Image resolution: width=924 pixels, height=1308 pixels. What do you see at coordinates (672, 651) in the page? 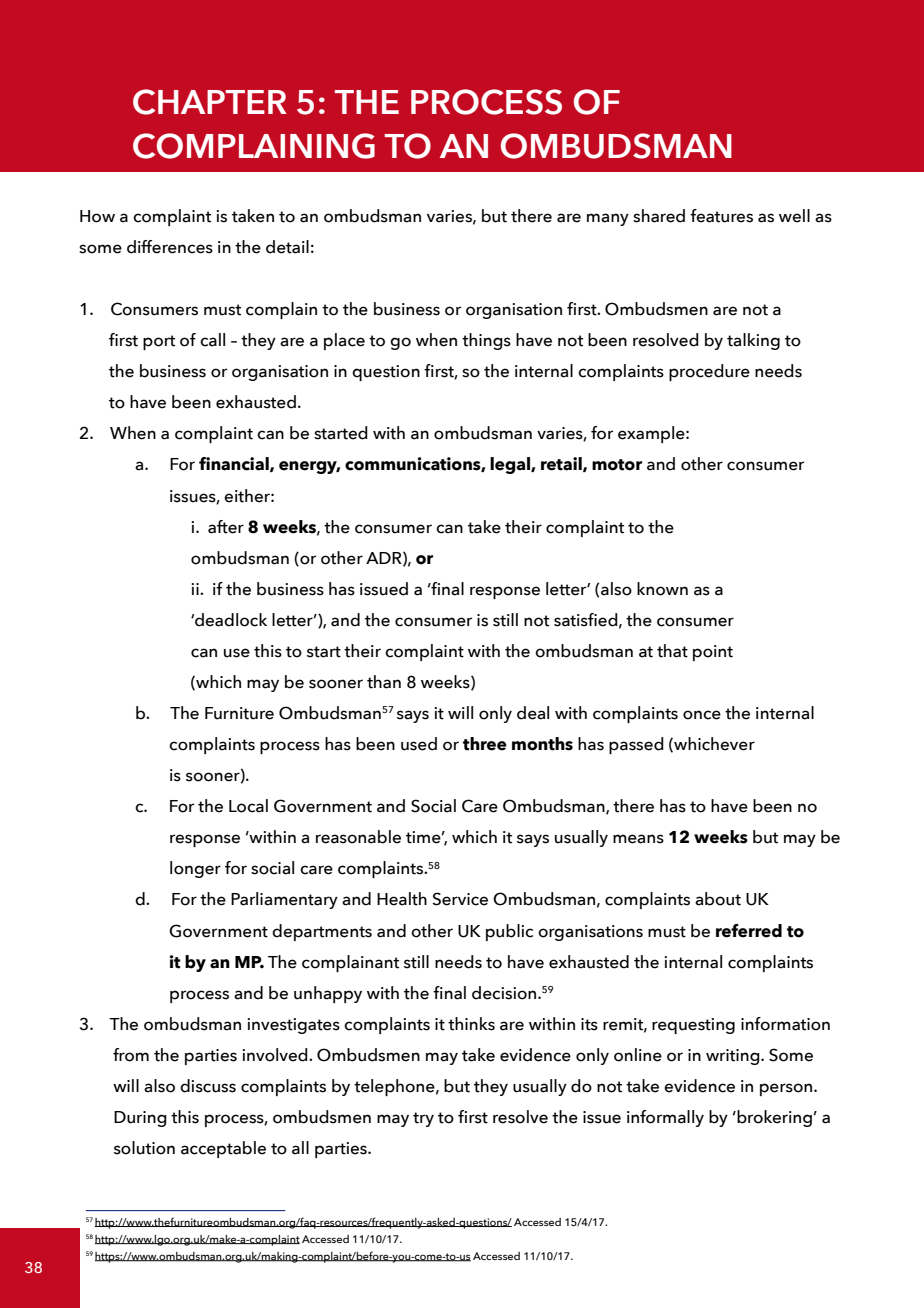
I see `that` at bounding box center [672, 651].
